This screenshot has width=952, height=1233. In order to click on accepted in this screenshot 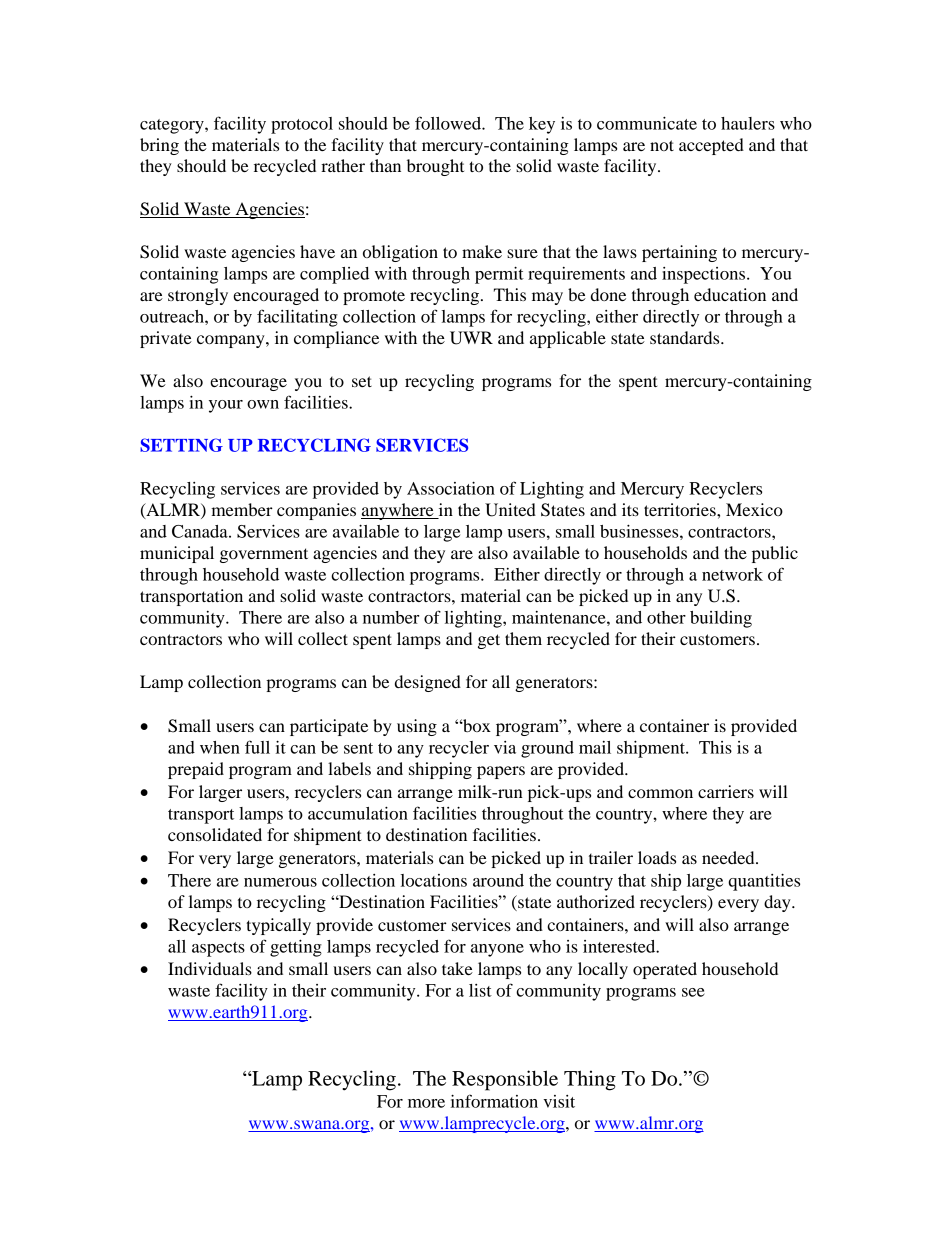, I will do `click(711, 146)`.
